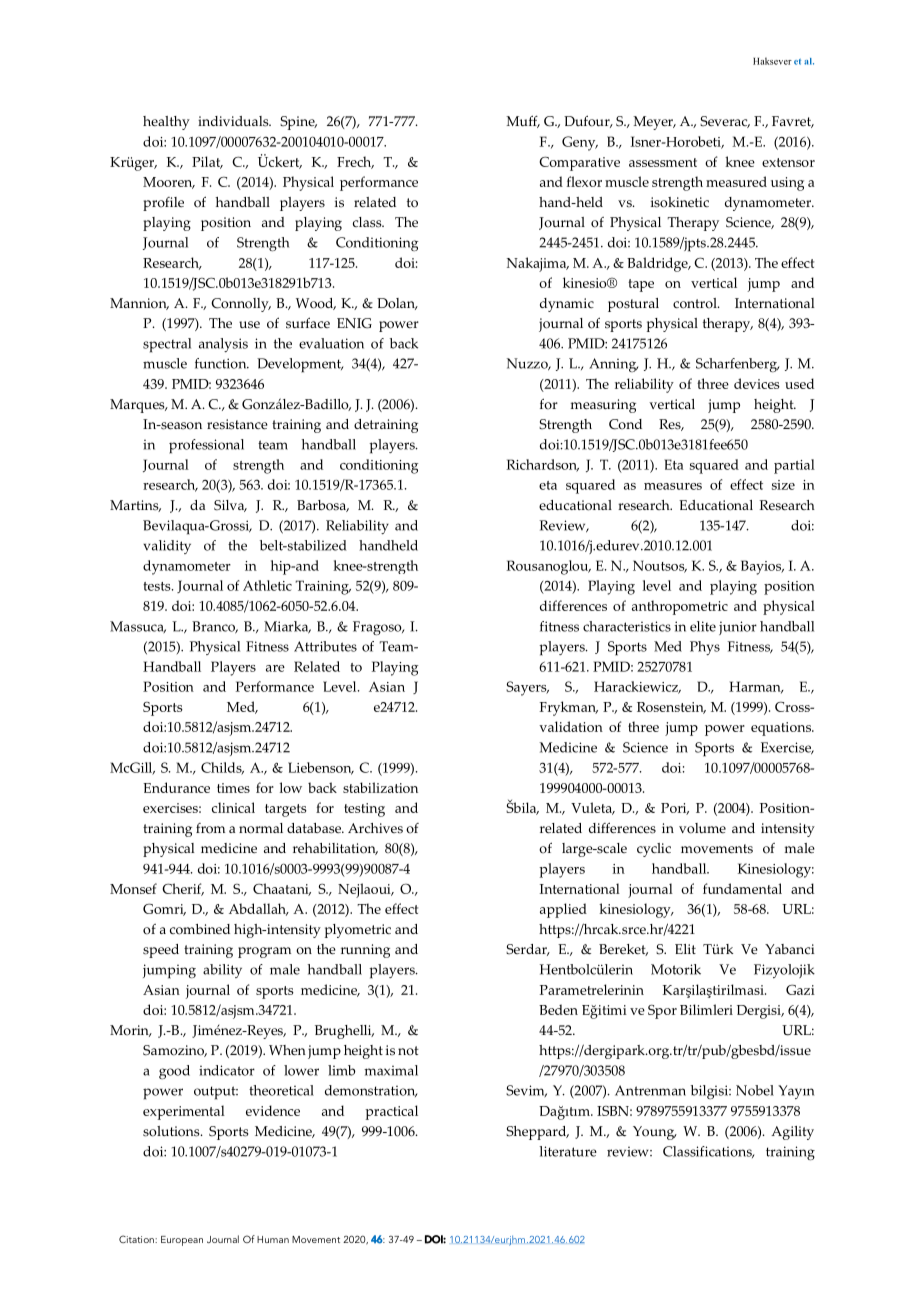 The width and height of the screenshot is (924, 1308). I want to click on Harman, so click(756, 687).
